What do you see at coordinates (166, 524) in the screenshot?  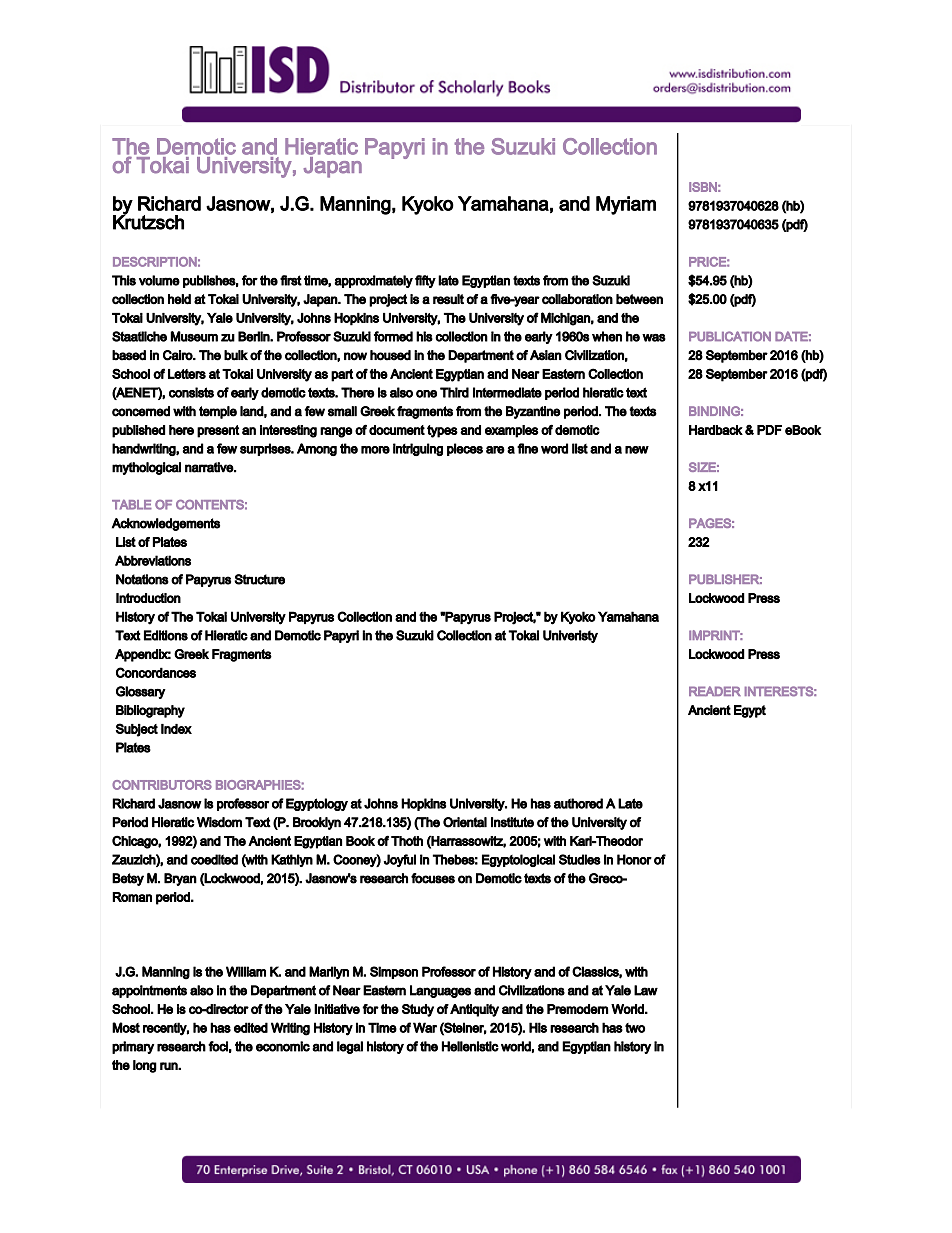 I see `Acknowledgements` at bounding box center [166, 524].
